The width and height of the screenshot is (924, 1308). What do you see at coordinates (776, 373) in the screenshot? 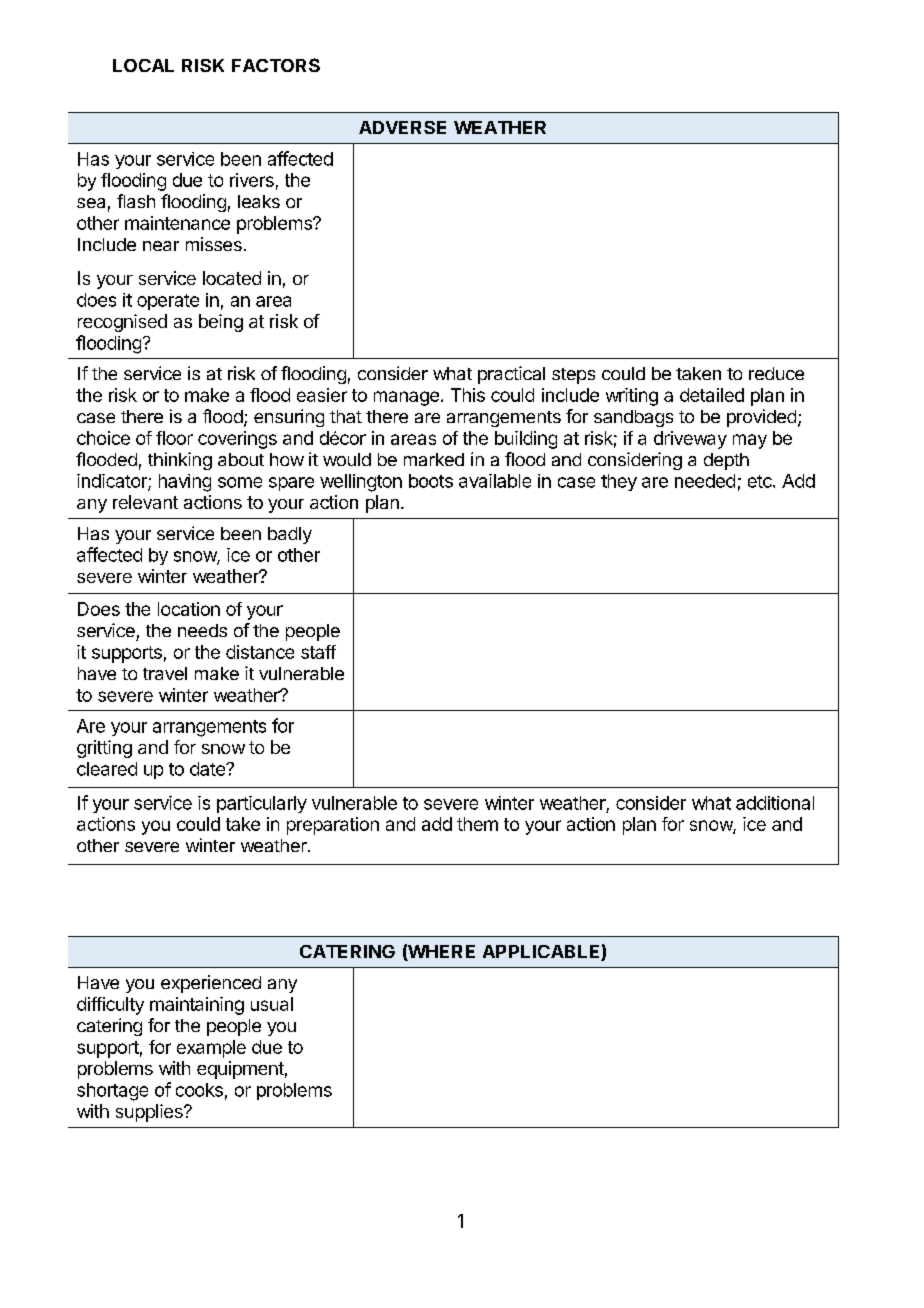
I see `reduce` at bounding box center [776, 373].
